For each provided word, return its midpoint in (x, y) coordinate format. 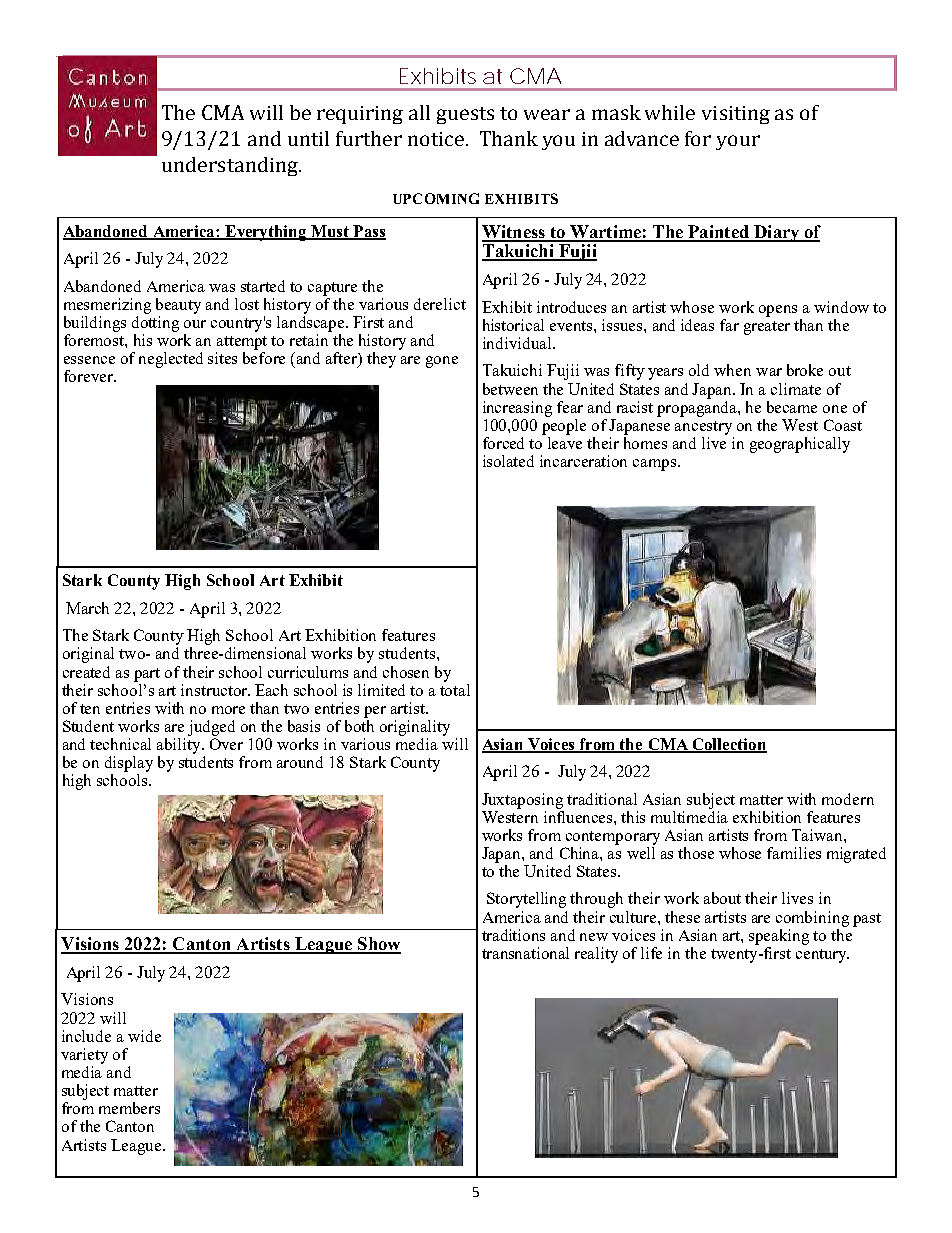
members (129, 1108)
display (129, 764)
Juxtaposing (522, 801)
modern (848, 799)
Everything (266, 233)
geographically (800, 445)
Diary (777, 233)
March (87, 608)
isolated (508, 461)
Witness (514, 233)
